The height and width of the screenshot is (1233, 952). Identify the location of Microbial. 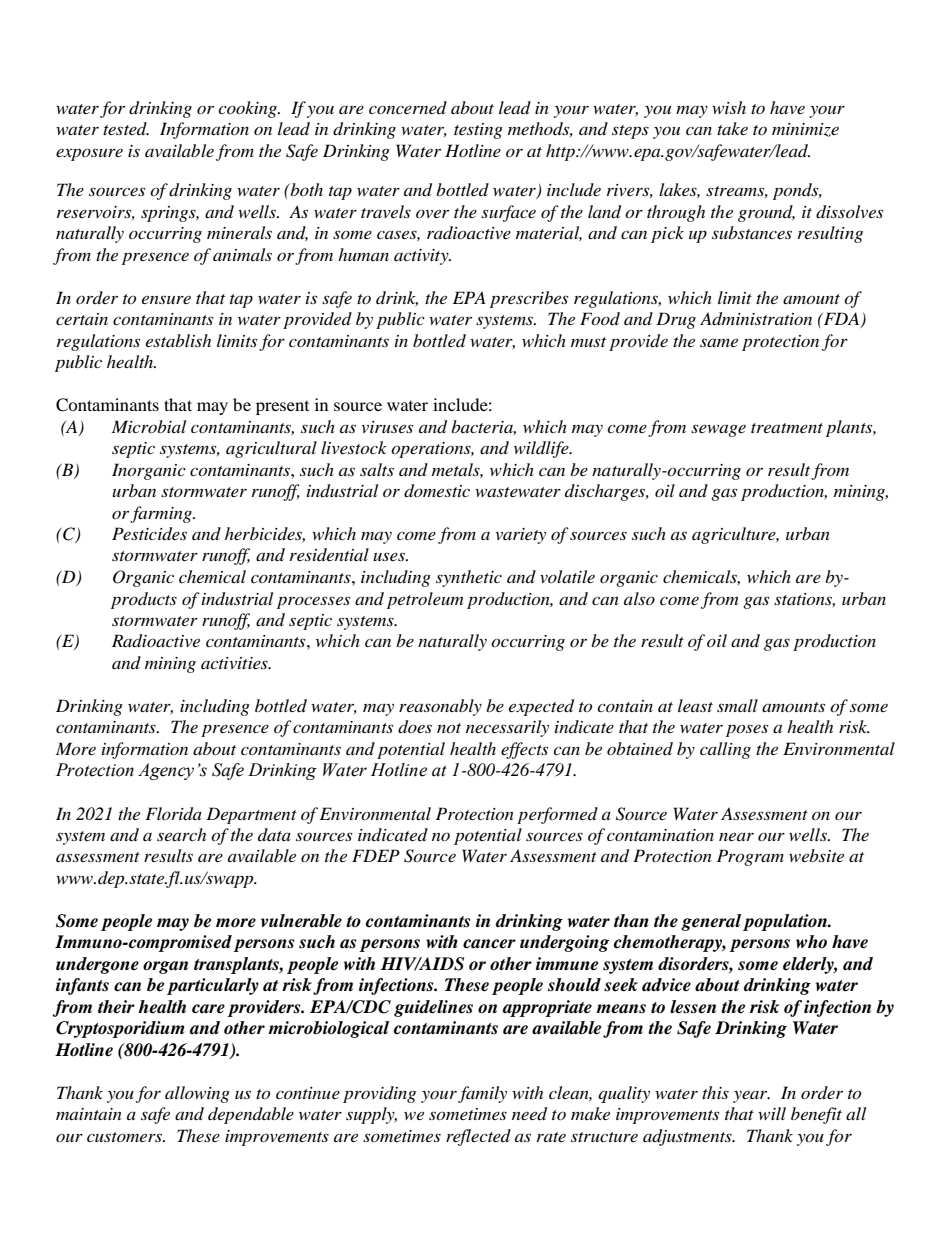
(149, 426).
